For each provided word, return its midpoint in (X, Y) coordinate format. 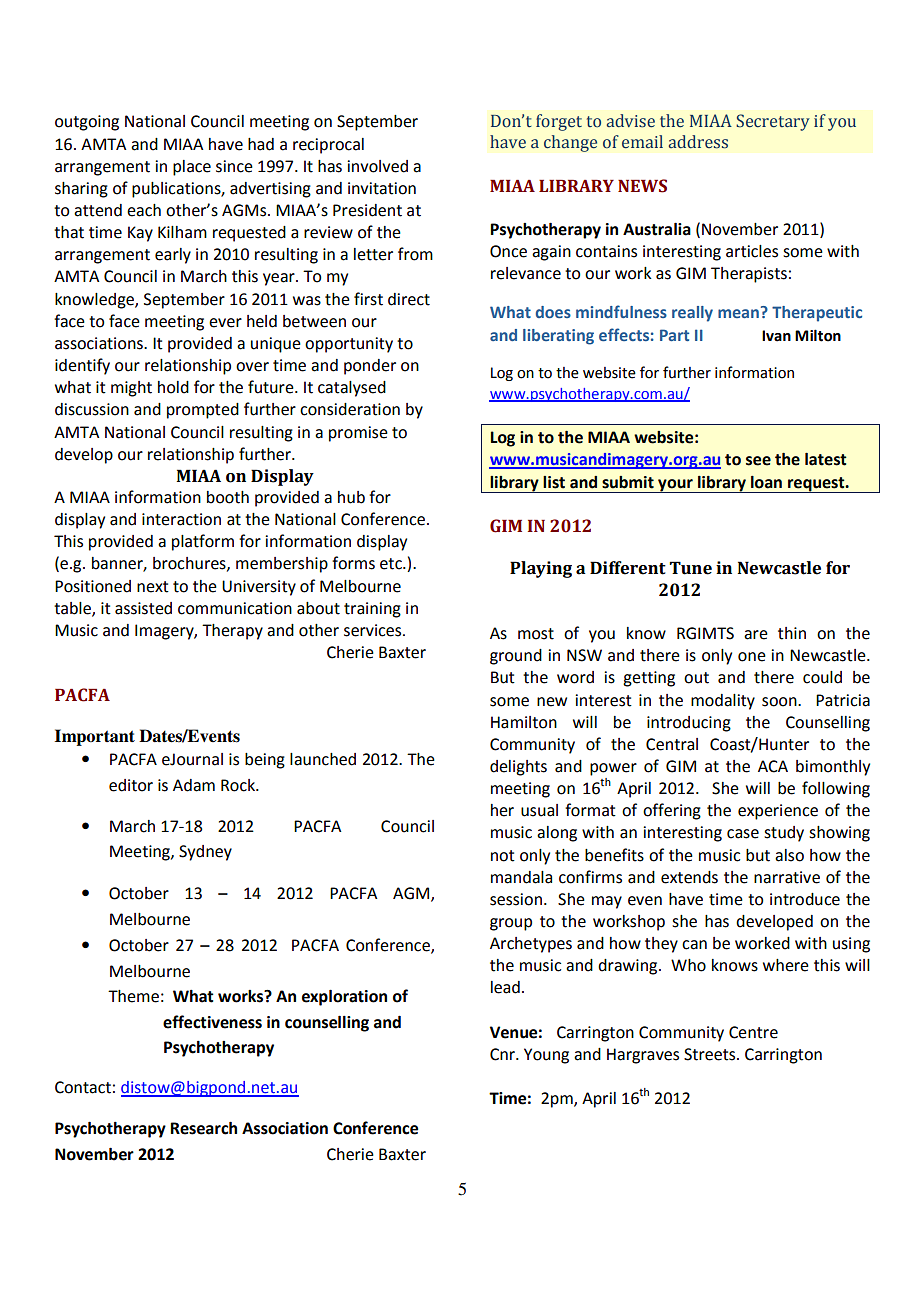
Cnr (503, 1054)
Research (203, 1128)
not (503, 856)
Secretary (773, 122)
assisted (143, 608)
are (756, 635)
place (192, 168)
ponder (370, 367)
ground (516, 657)
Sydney (205, 853)
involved (377, 166)
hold (173, 387)
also (789, 855)
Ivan (776, 336)
